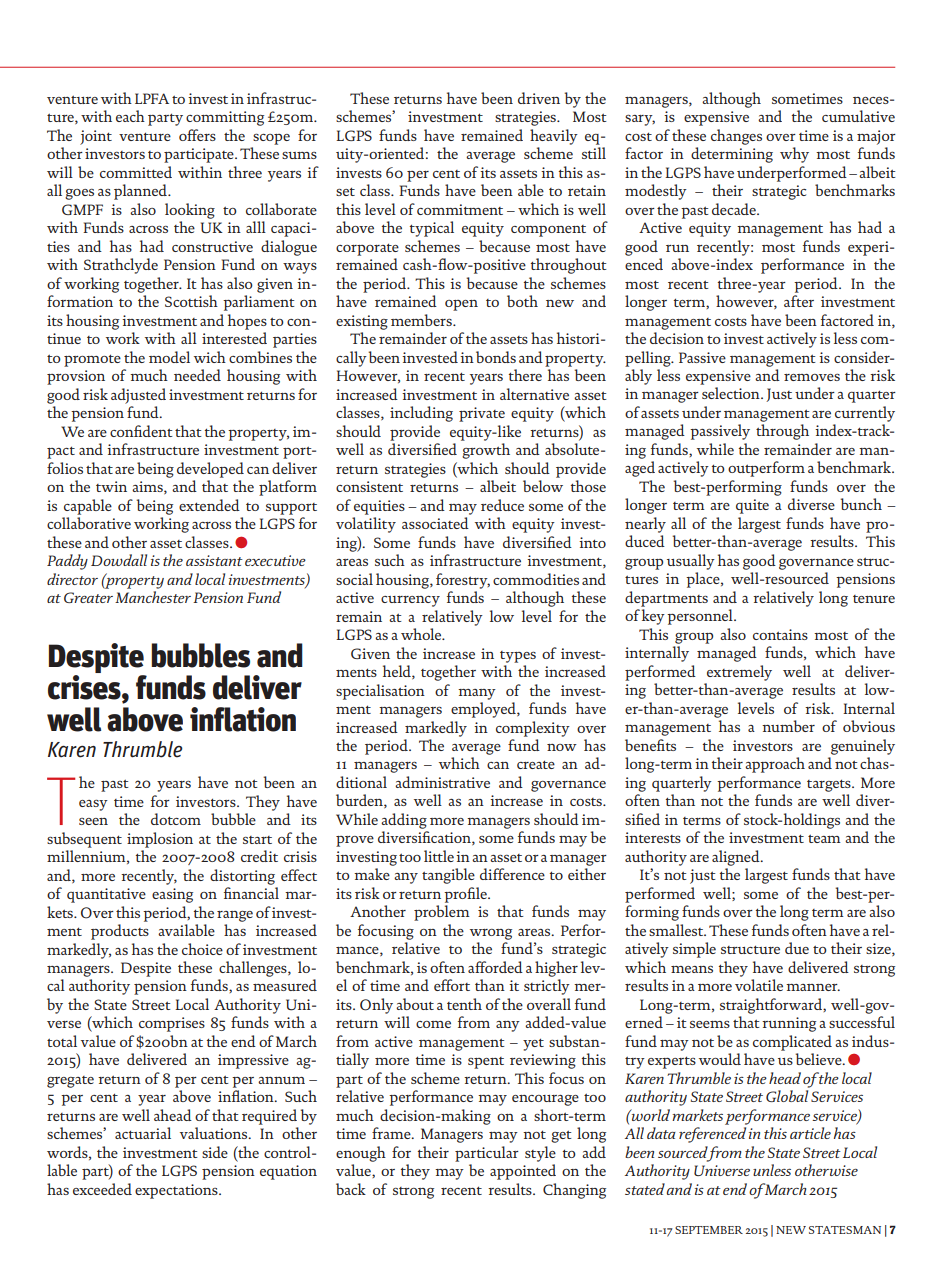 This screenshot has width=952, height=1264. I want to click on little, so click(439, 856).
